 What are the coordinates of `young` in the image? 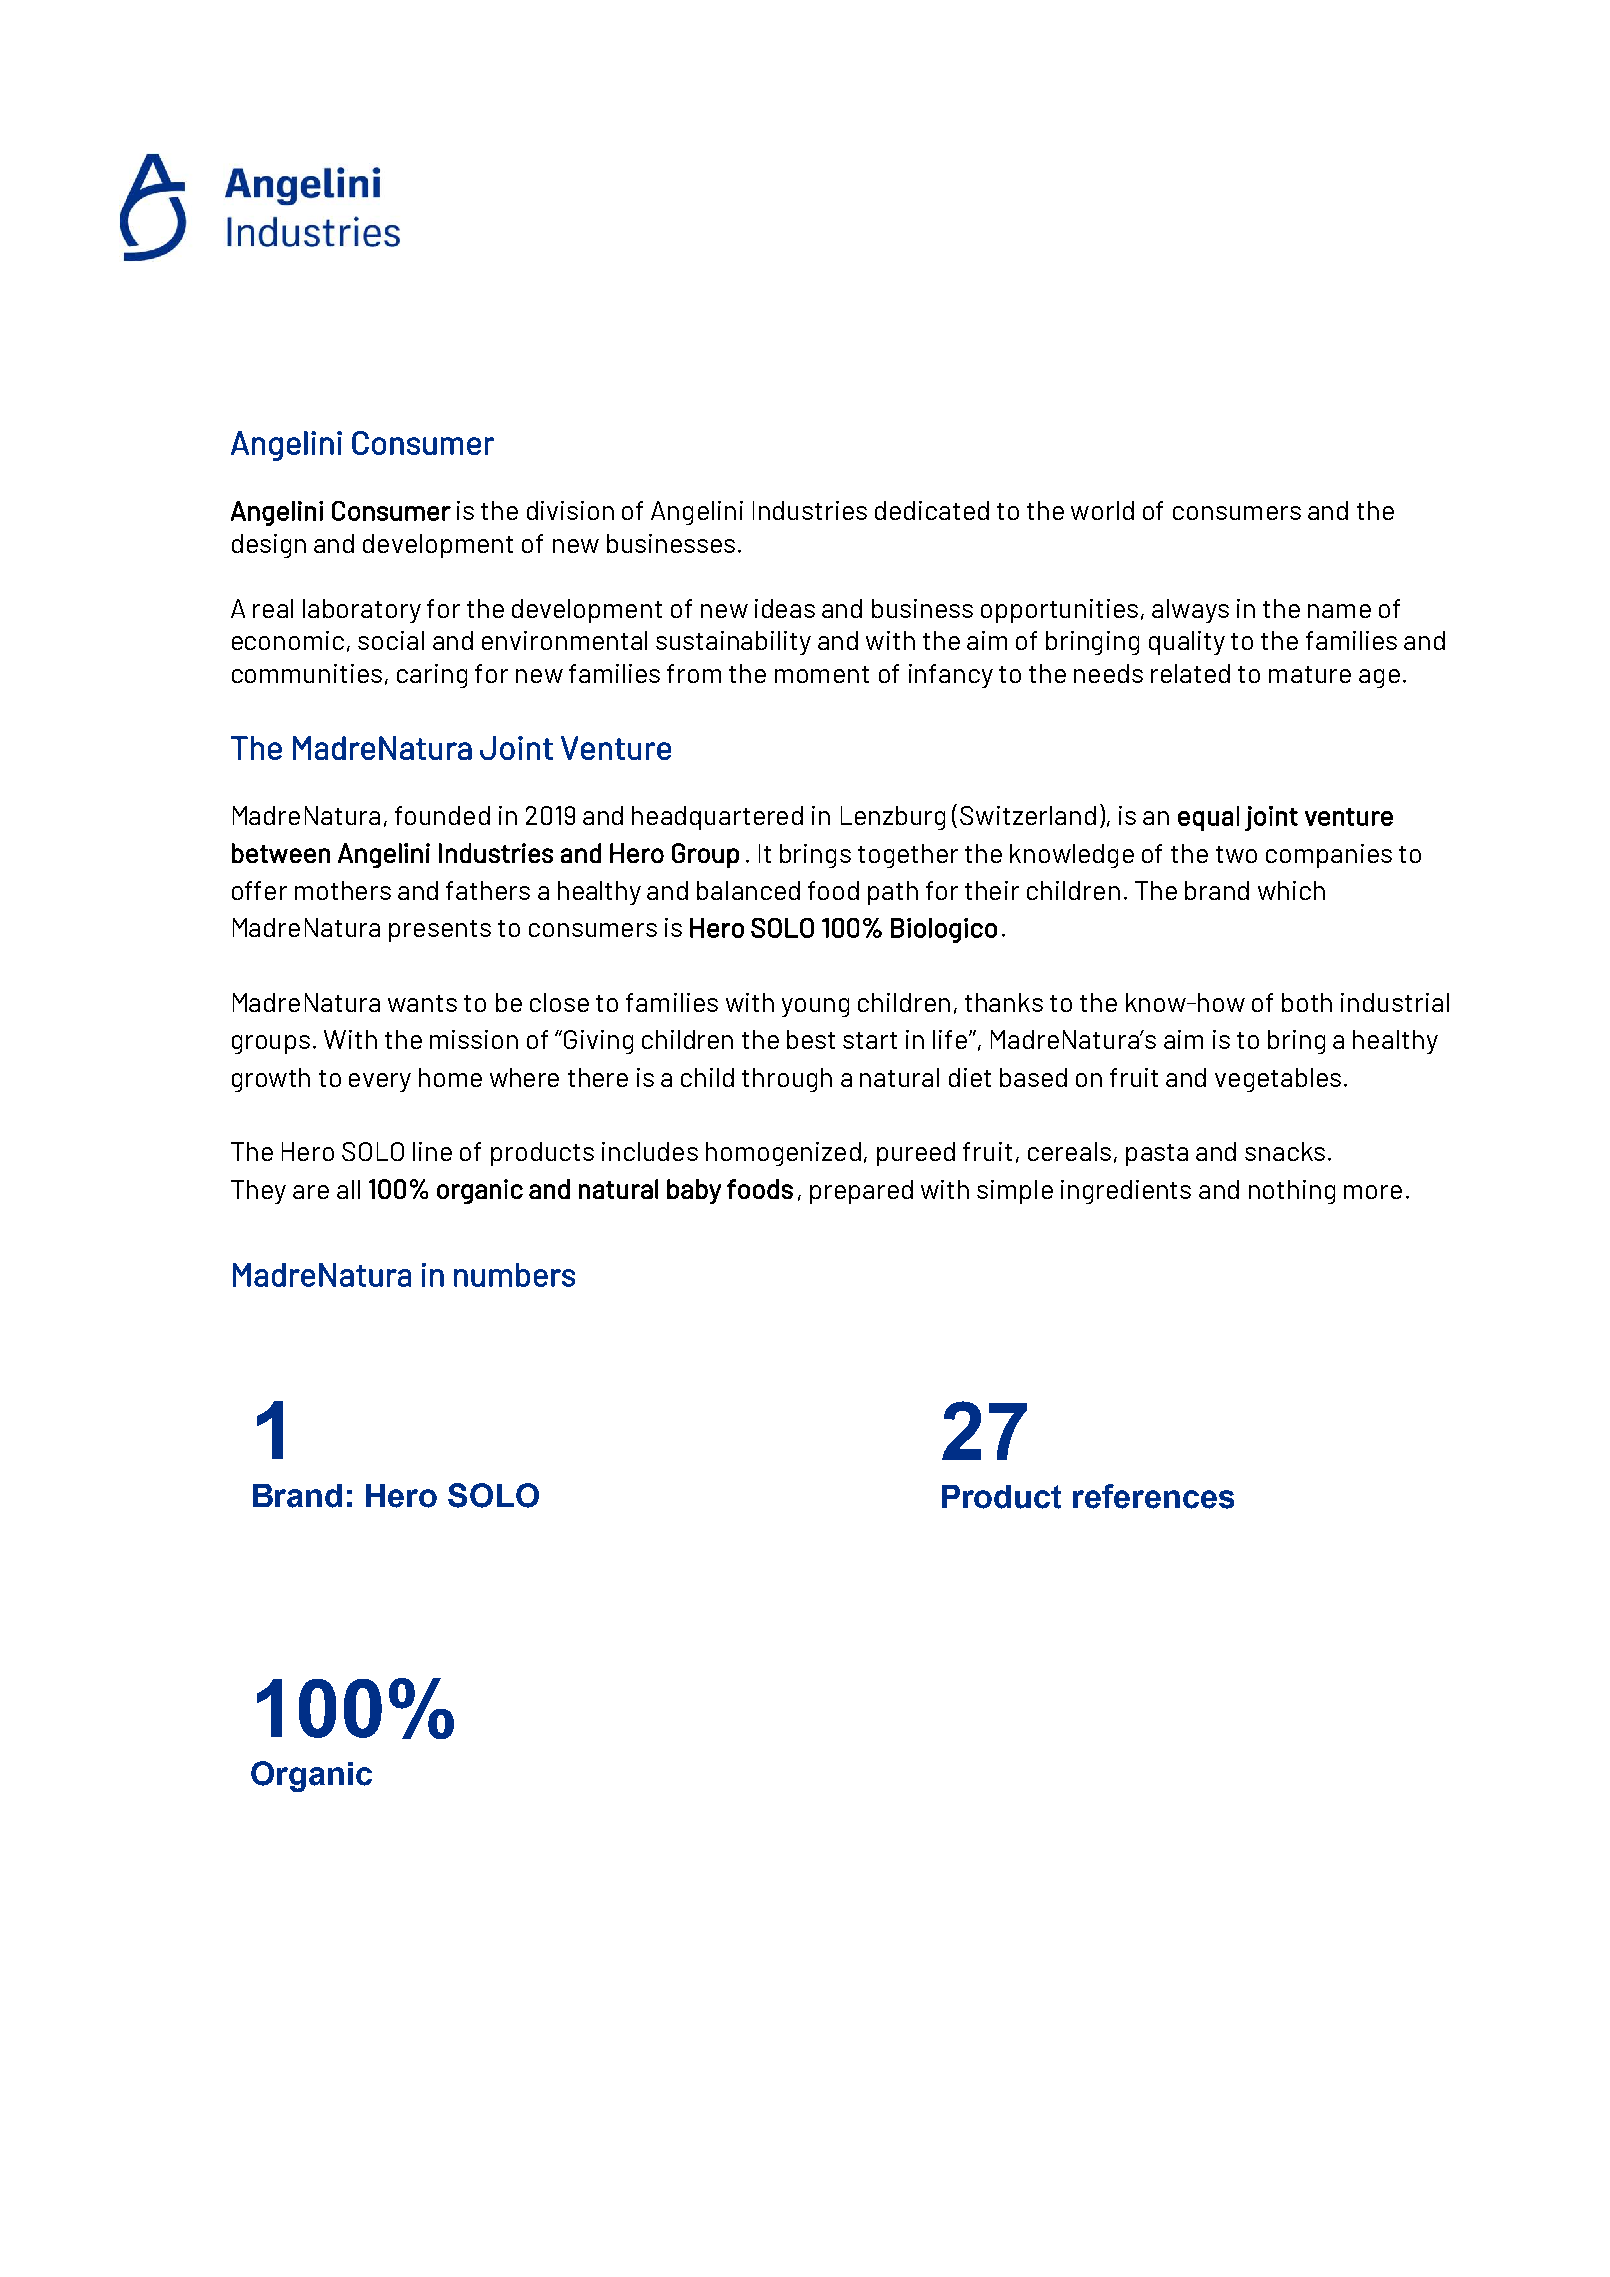 It's located at (815, 1007).
